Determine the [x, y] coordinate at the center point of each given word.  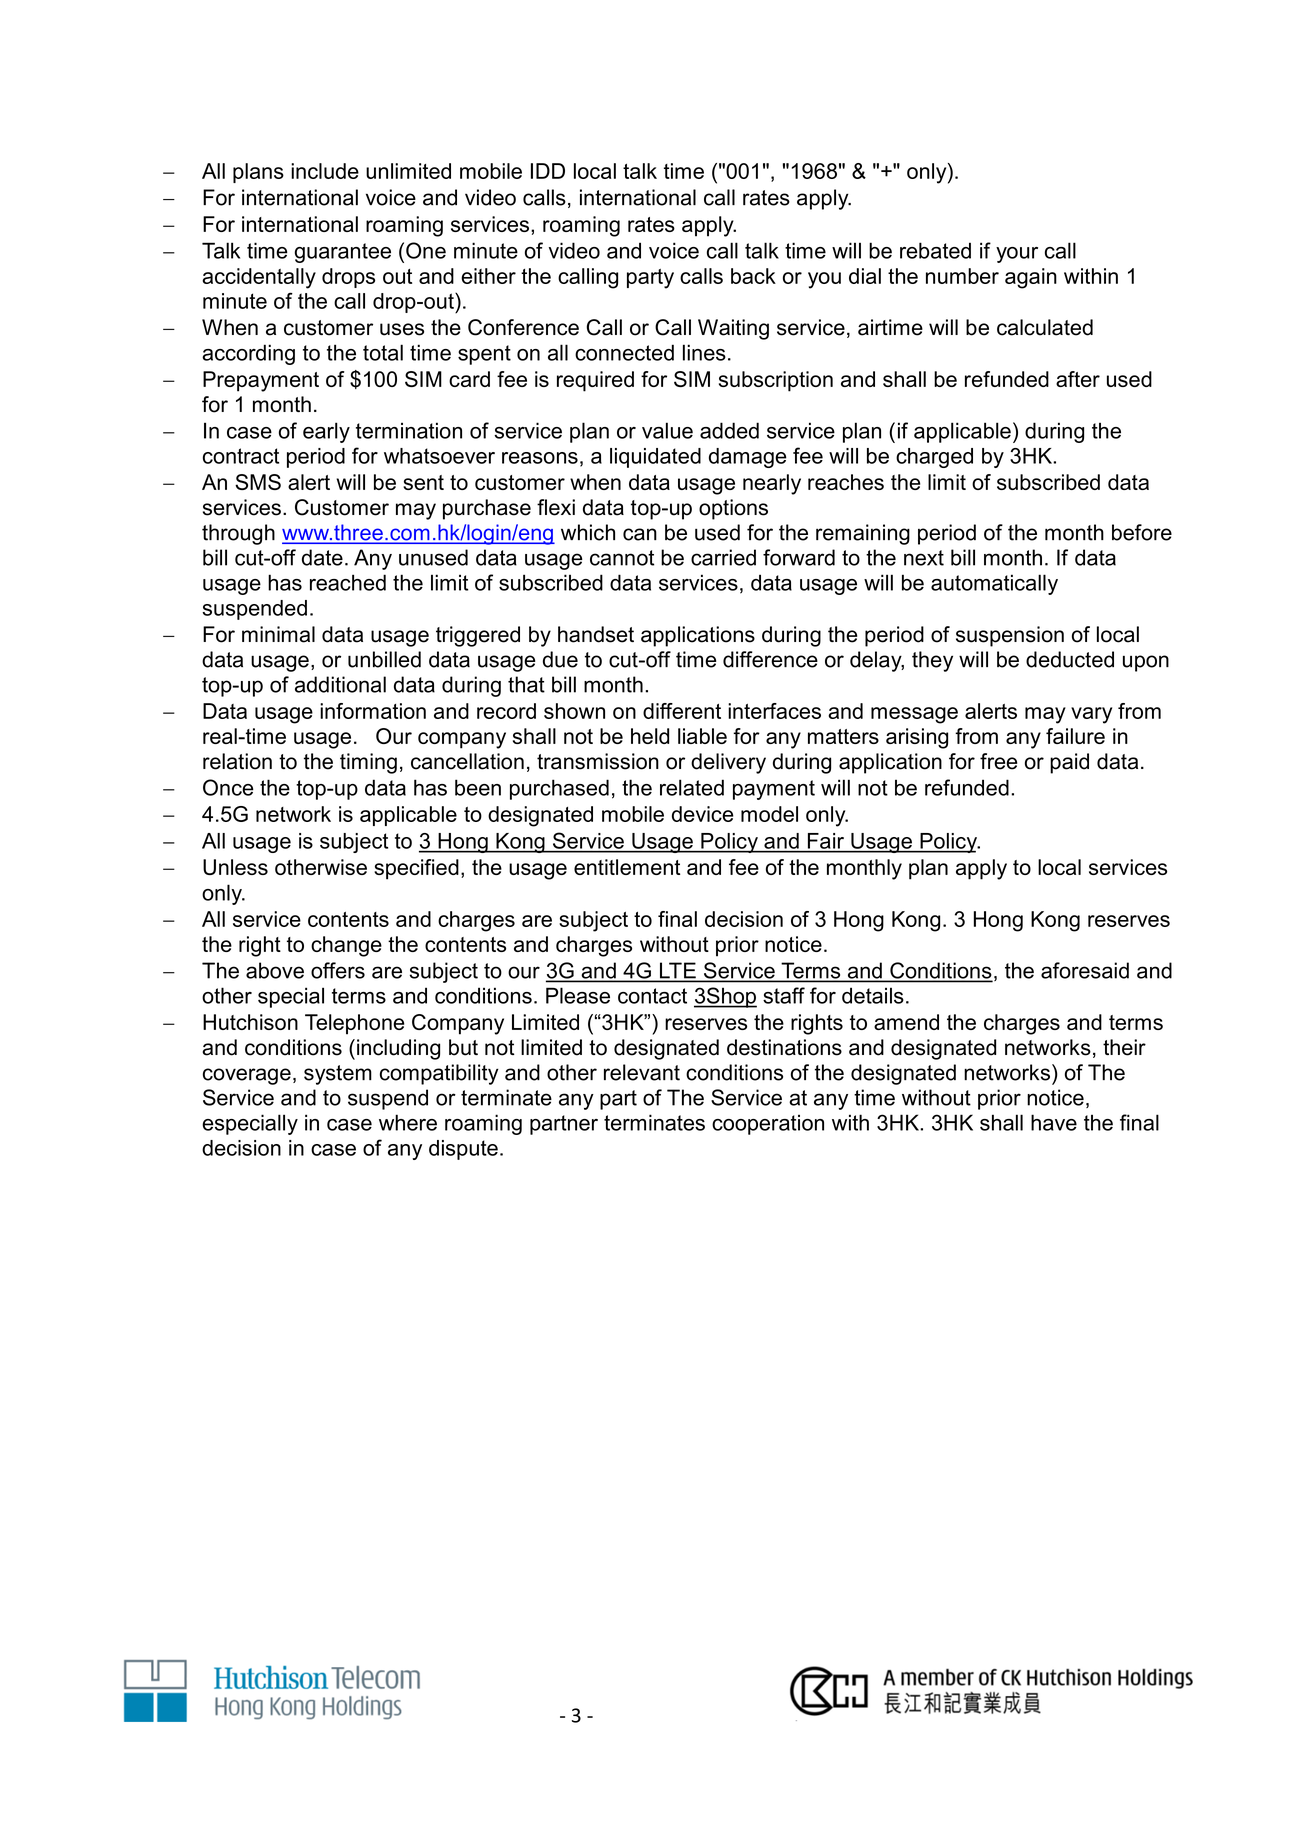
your [1017, 255]
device [703, 814]
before [1142, 532]
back [753, 276]
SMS [258, 482]
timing [368, 763]
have [1054, 1122]
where [408, 1122]
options [733, 509]
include [325, 171]
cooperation [768, 1124]
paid [1069, 763]
